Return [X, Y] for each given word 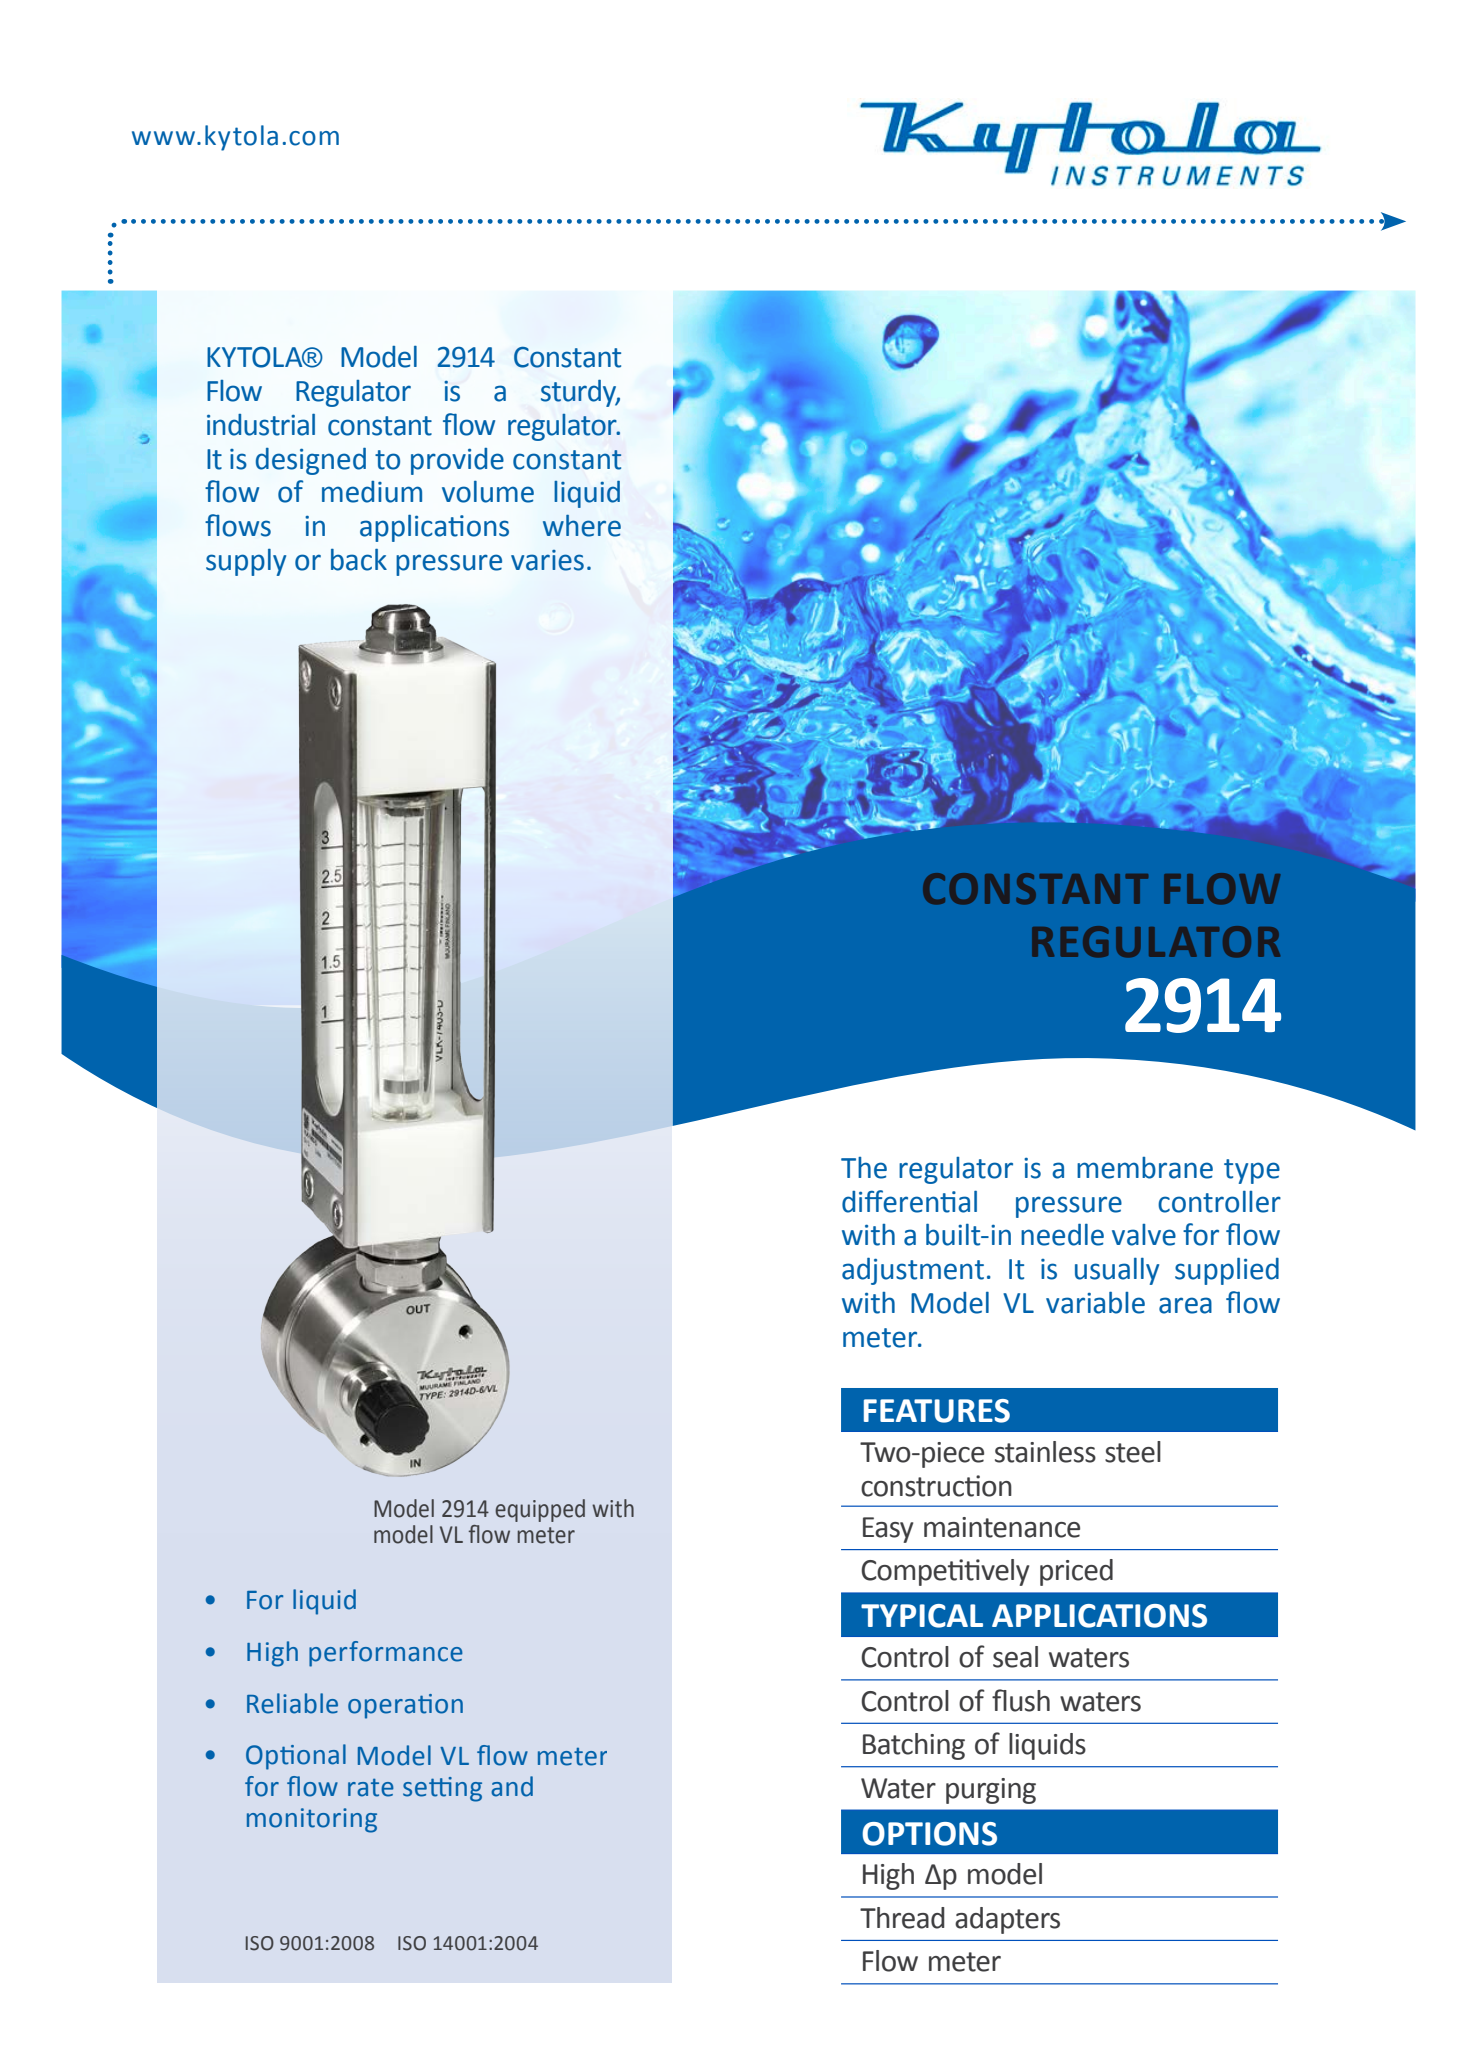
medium [372, 492]
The [864, 1168]
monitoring [312, 1820]
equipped [540, 1510]
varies [547, 560]
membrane [1145, 1168]
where [582, 526]
